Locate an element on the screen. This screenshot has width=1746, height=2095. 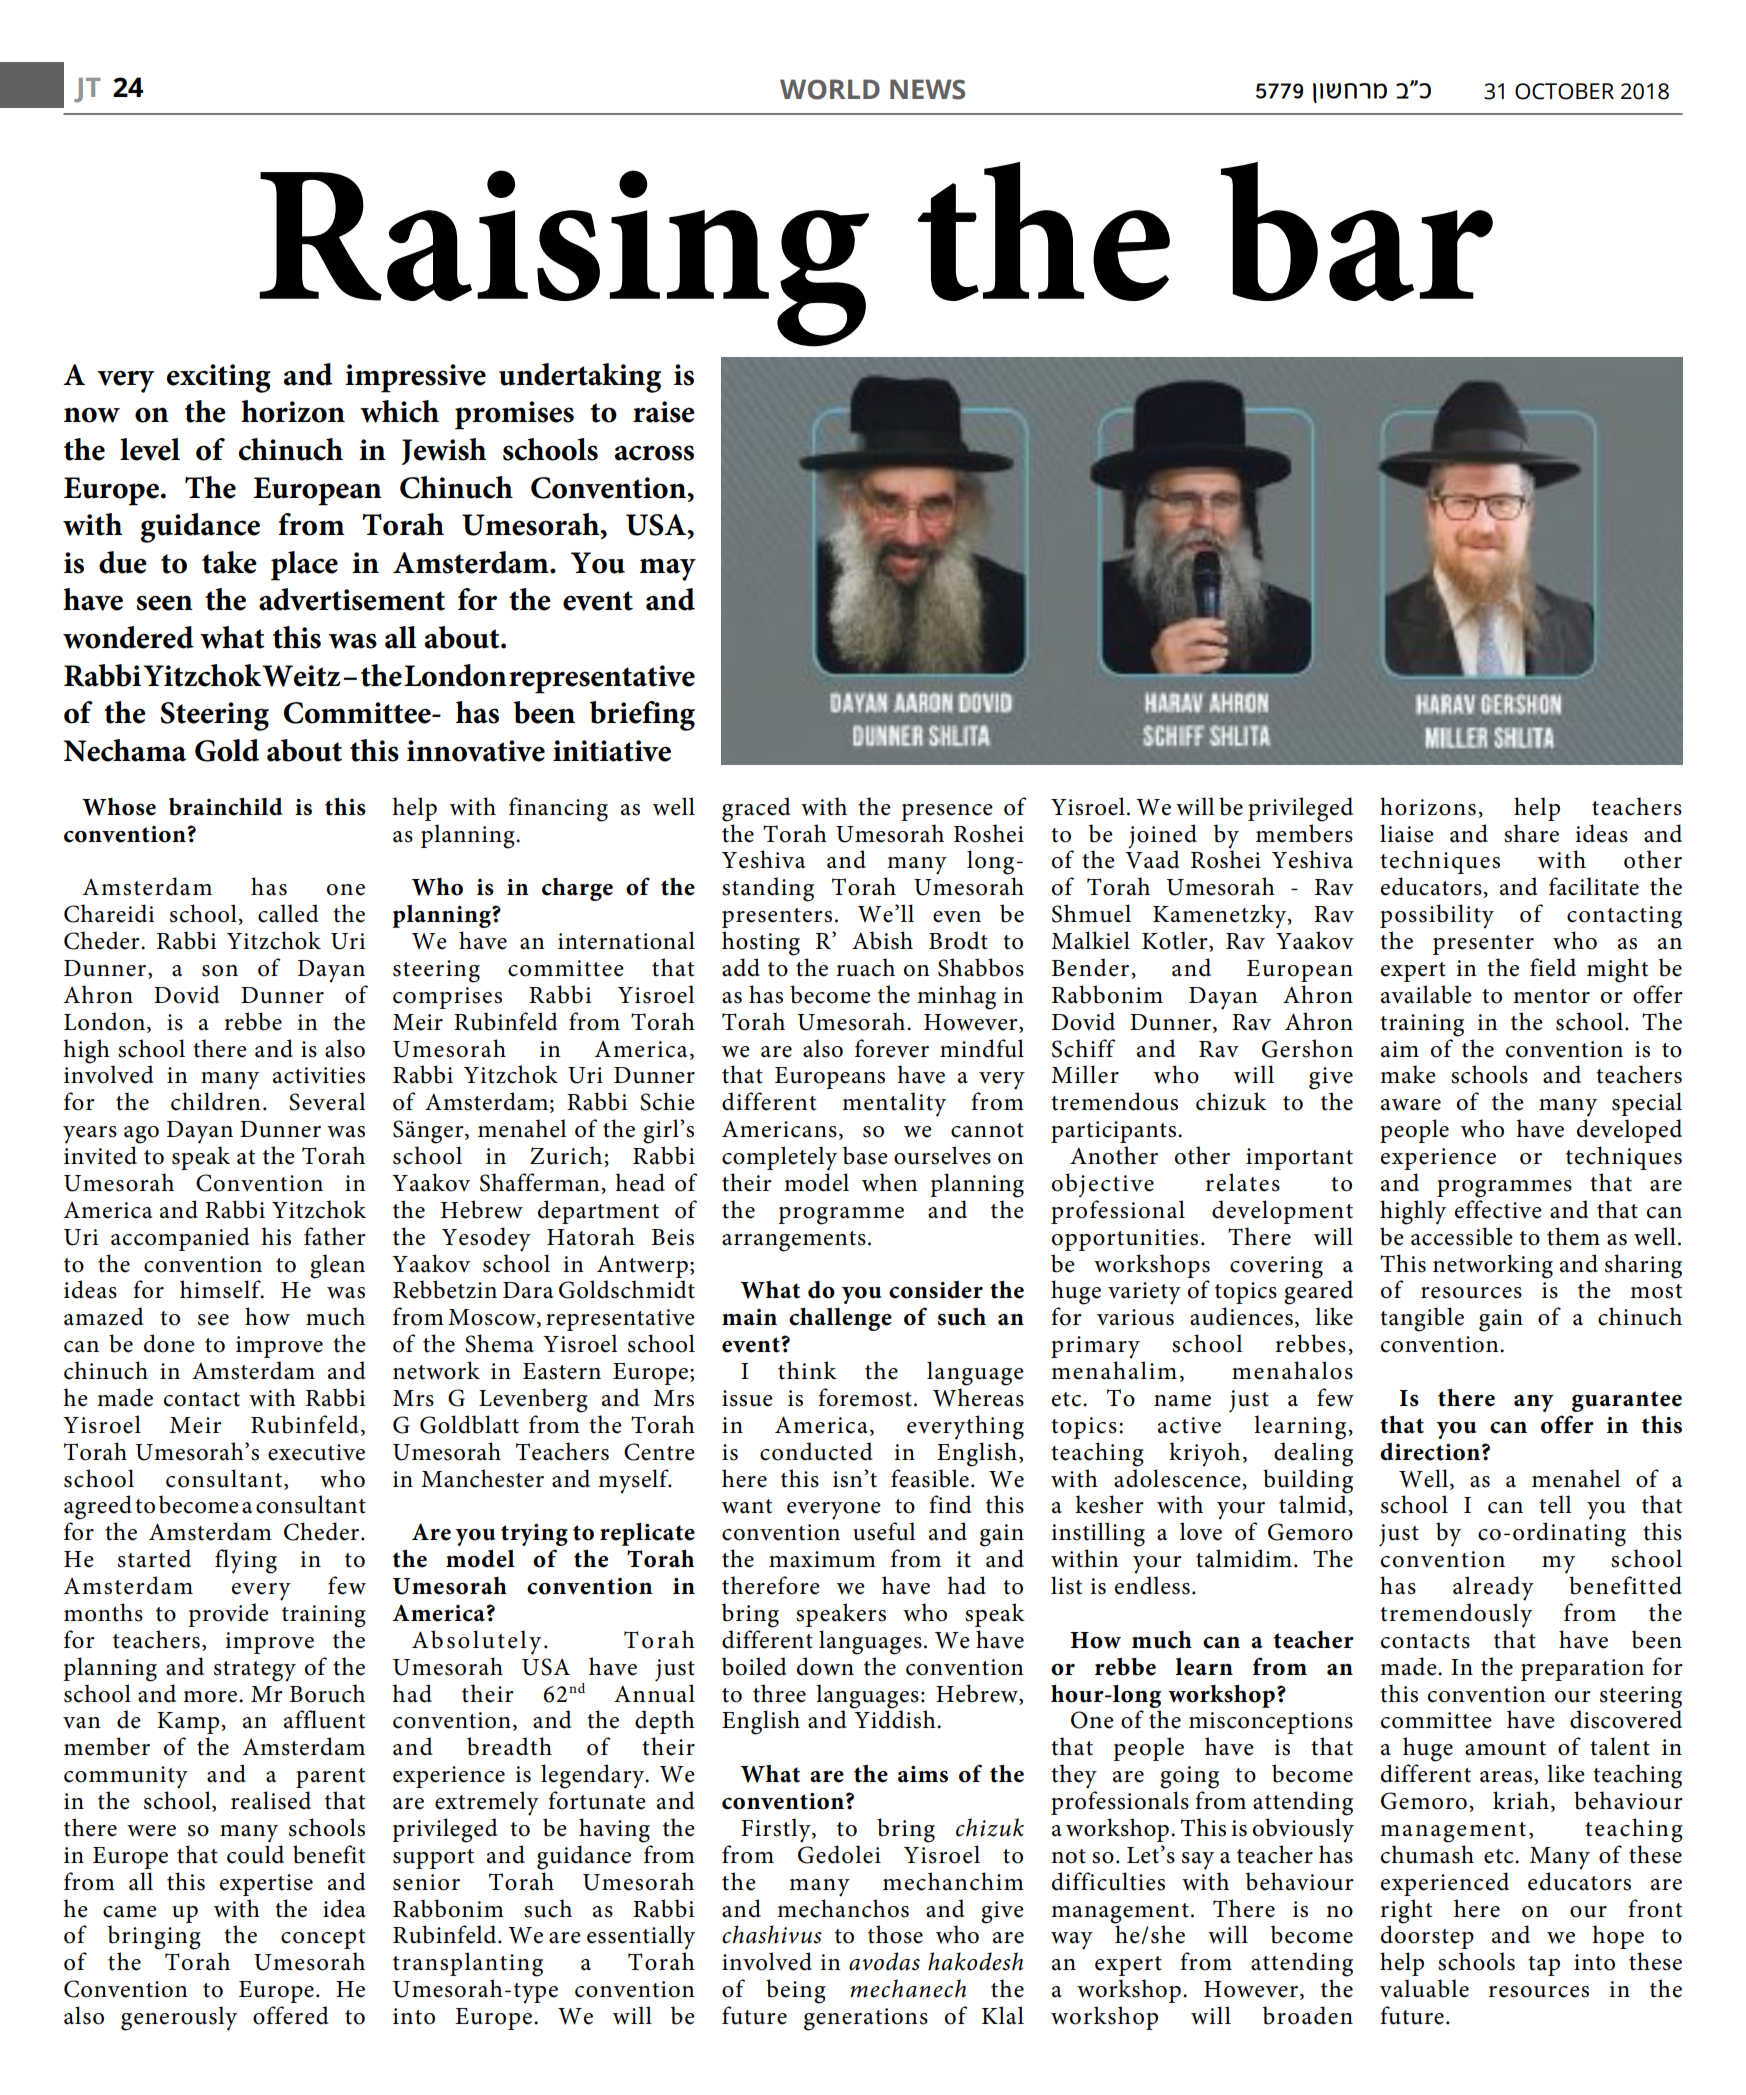
OCTOBER is located at coordinates (1564, 91).
